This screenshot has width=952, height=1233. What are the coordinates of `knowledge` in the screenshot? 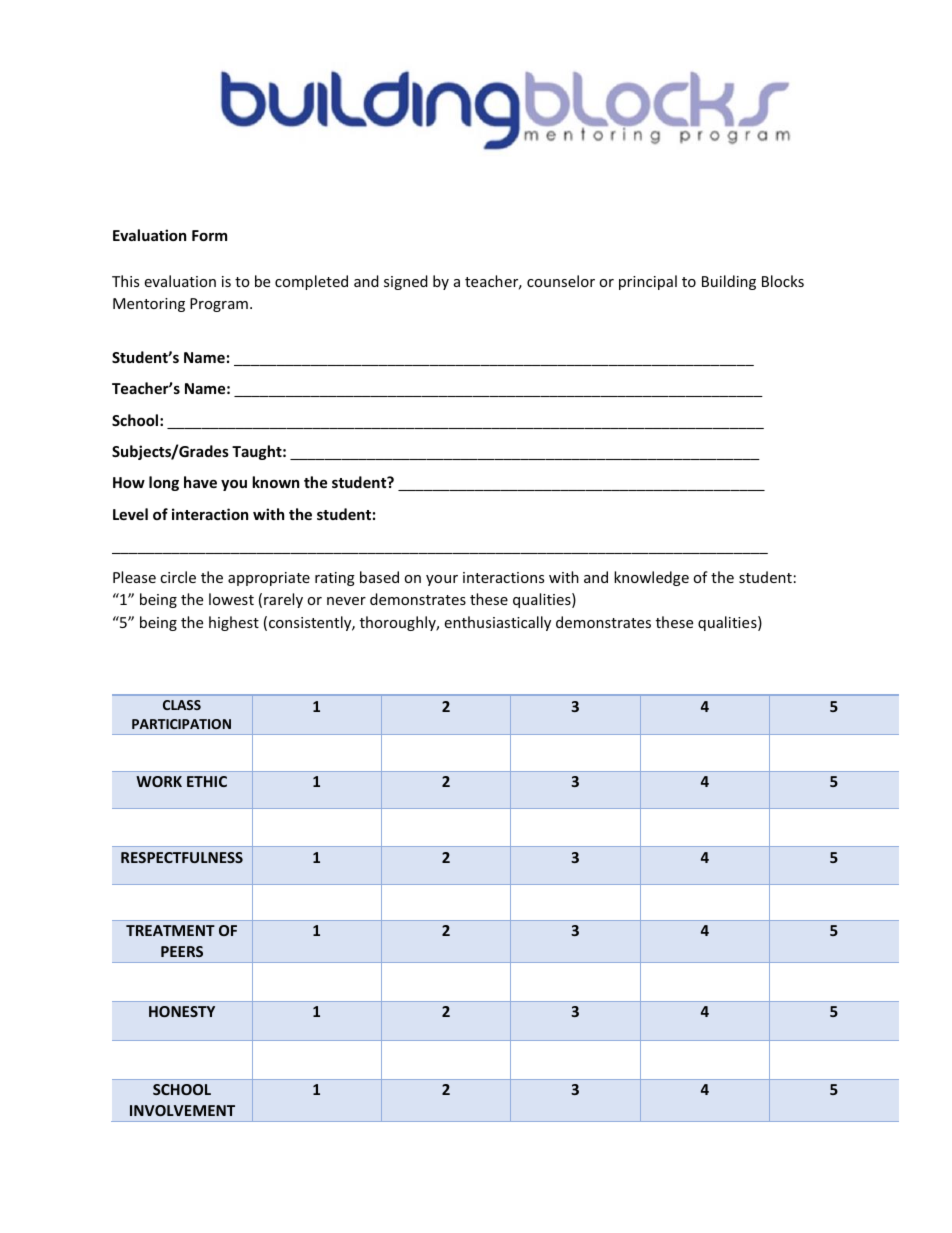 It's located at (651, 578).
